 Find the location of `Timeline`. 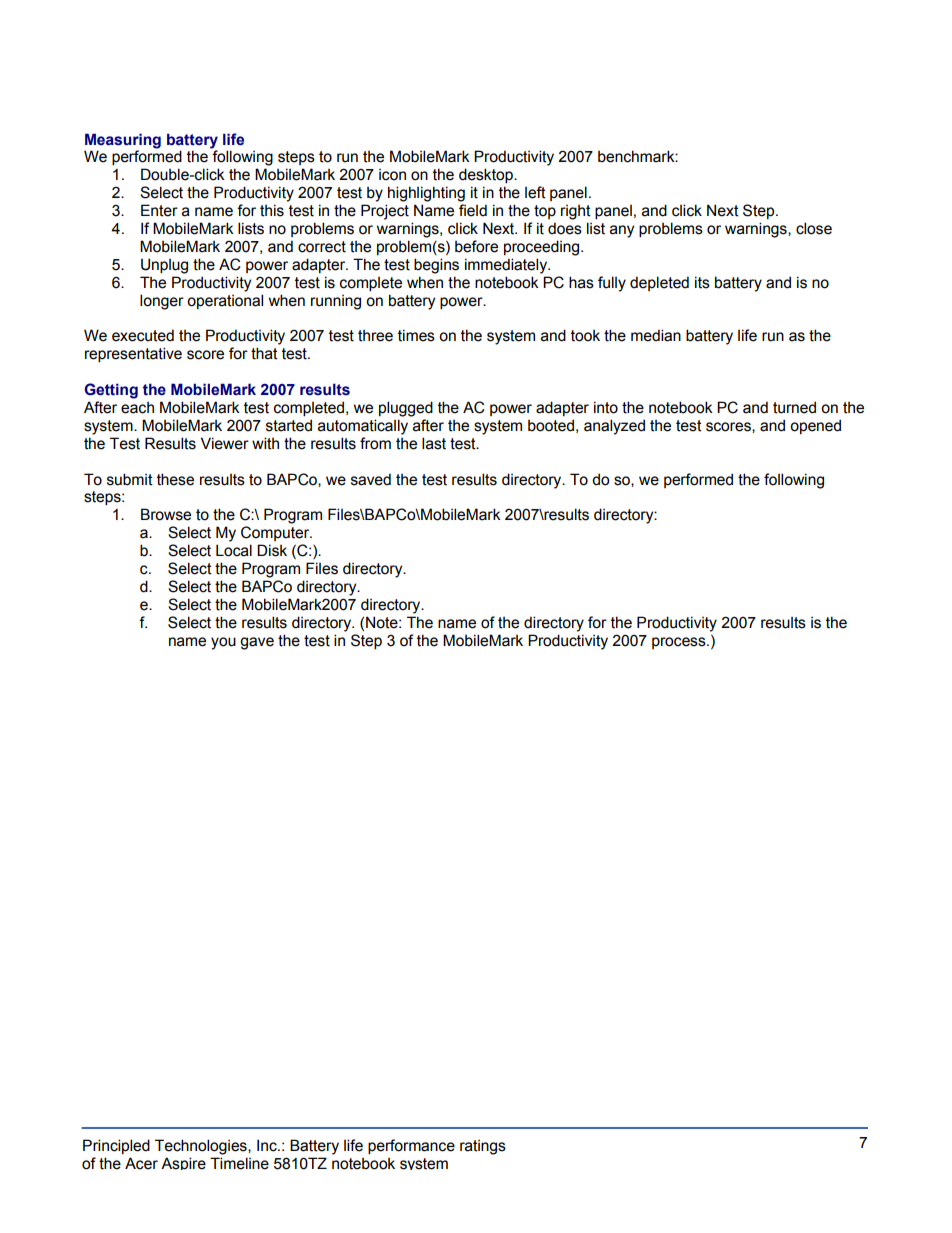

Timeline is located at coordinates (239, 1163).
